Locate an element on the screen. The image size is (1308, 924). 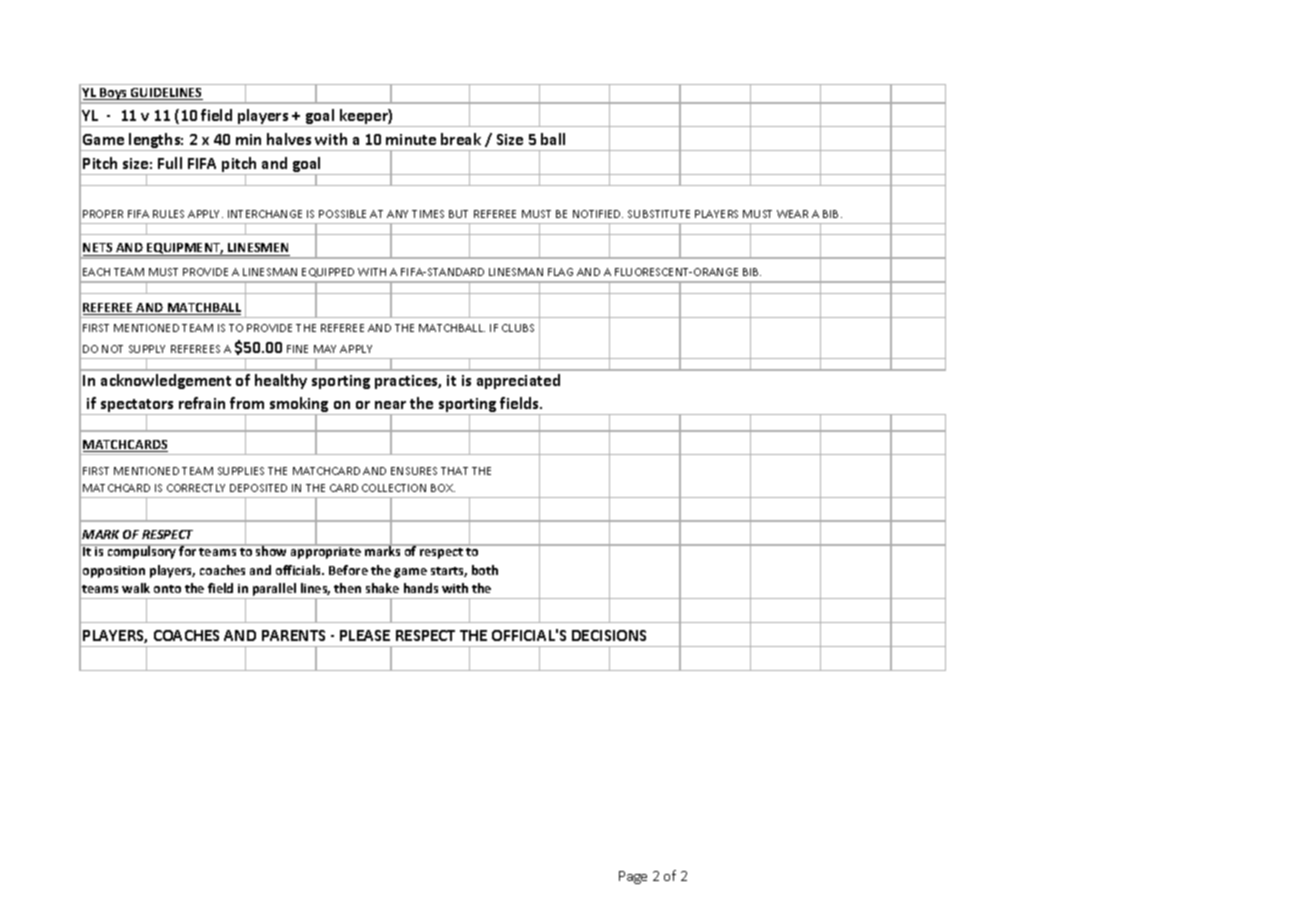
DECISIONS is located at coordinates (609, 635).
